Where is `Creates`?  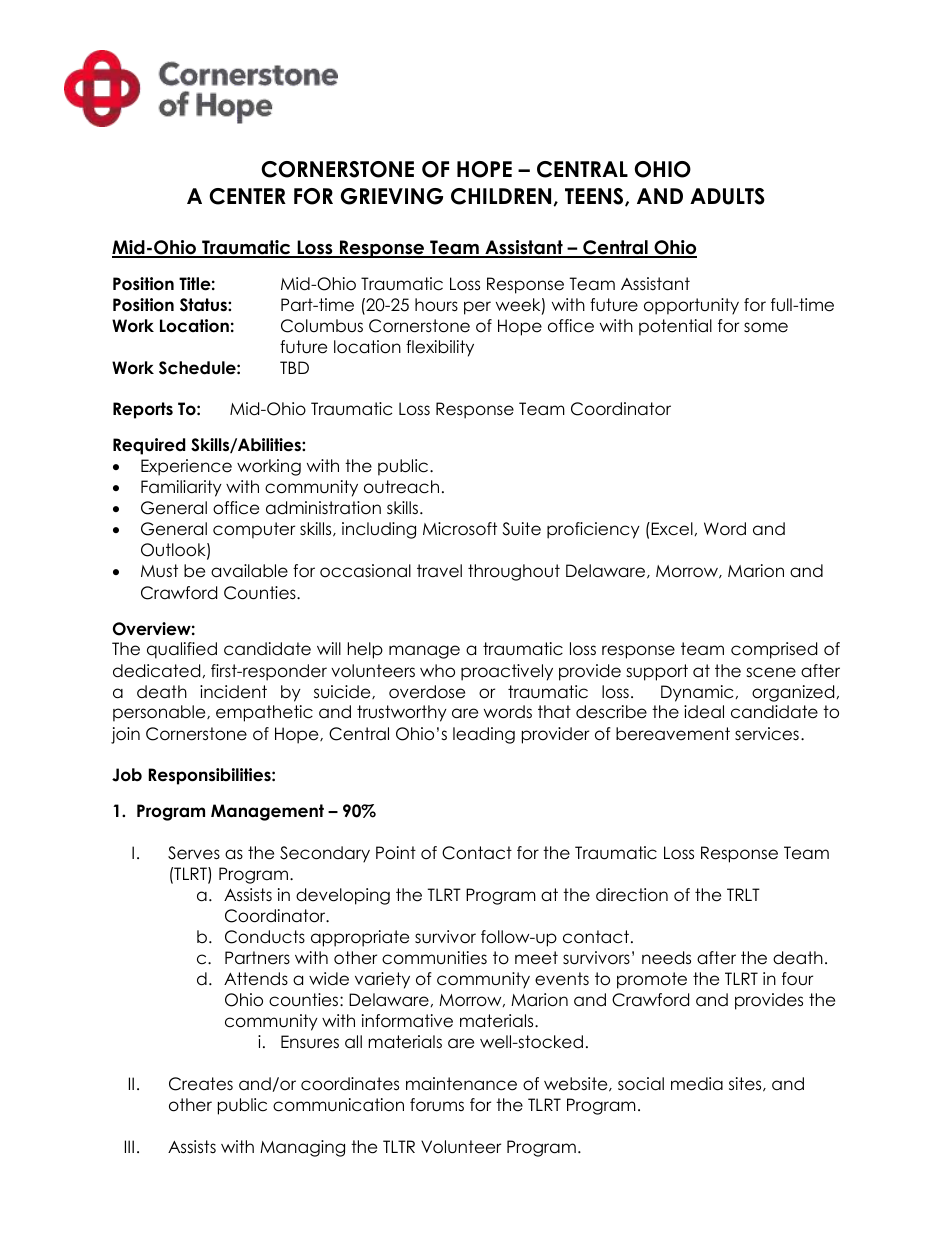 Creates is located at coordinates (201, 1084).
